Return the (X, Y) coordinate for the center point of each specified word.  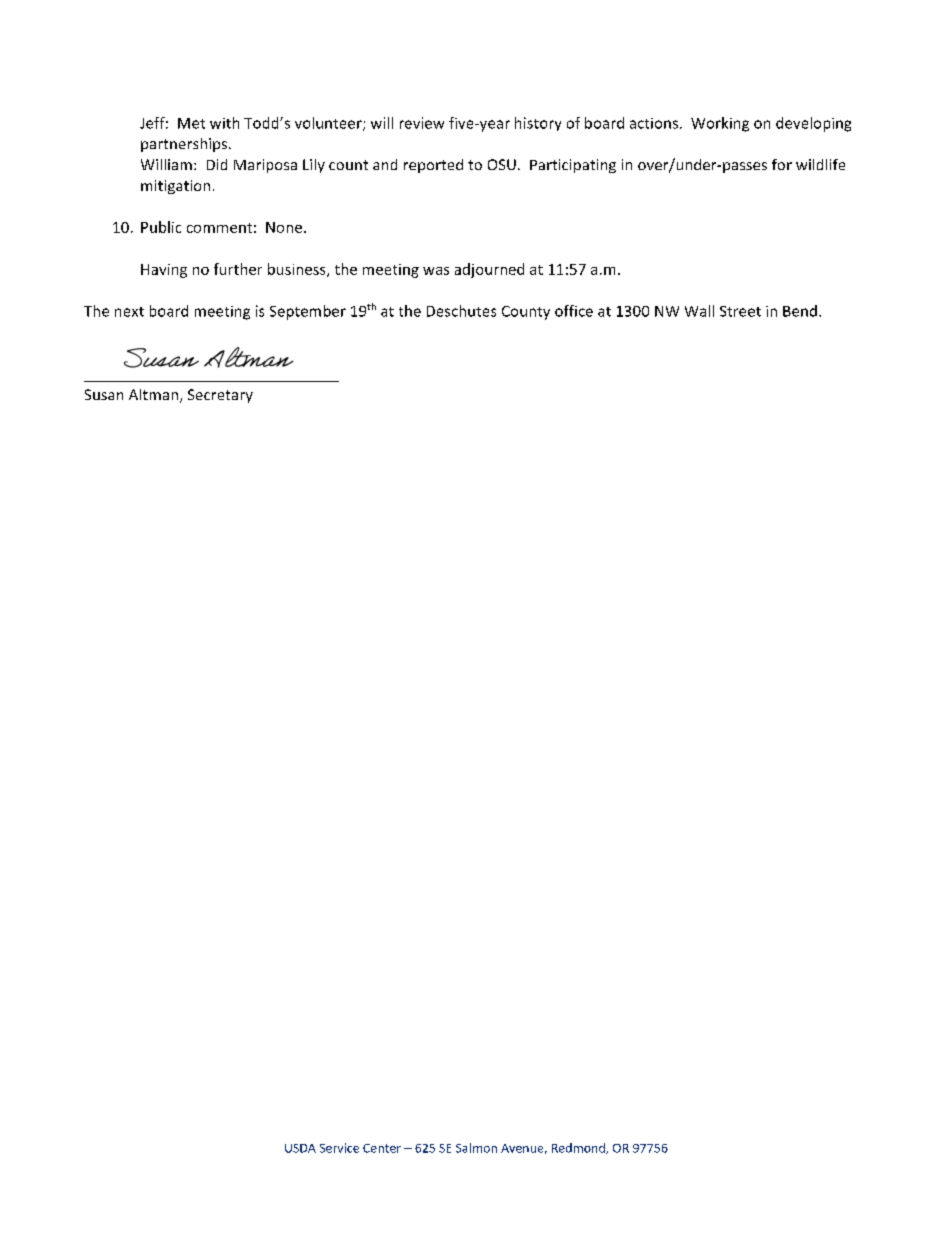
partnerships (185, 145)
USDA (300, 1148)
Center (382, 1148)
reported (433, 166)
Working (720, 124)
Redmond (579, 1148)
